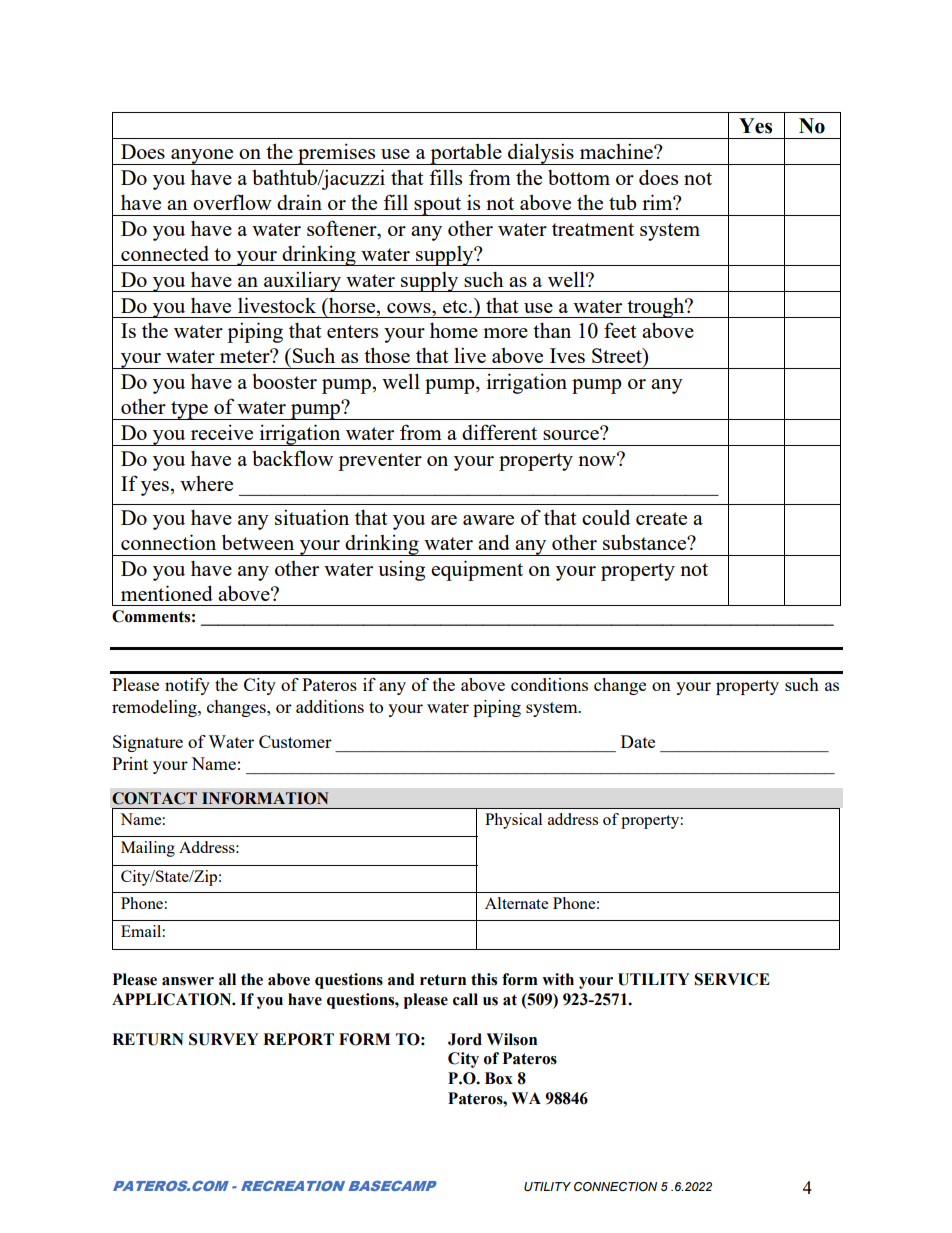  Describe the element at coordinates (224, 1039) in the page. I see `SURVEY` at that location.
